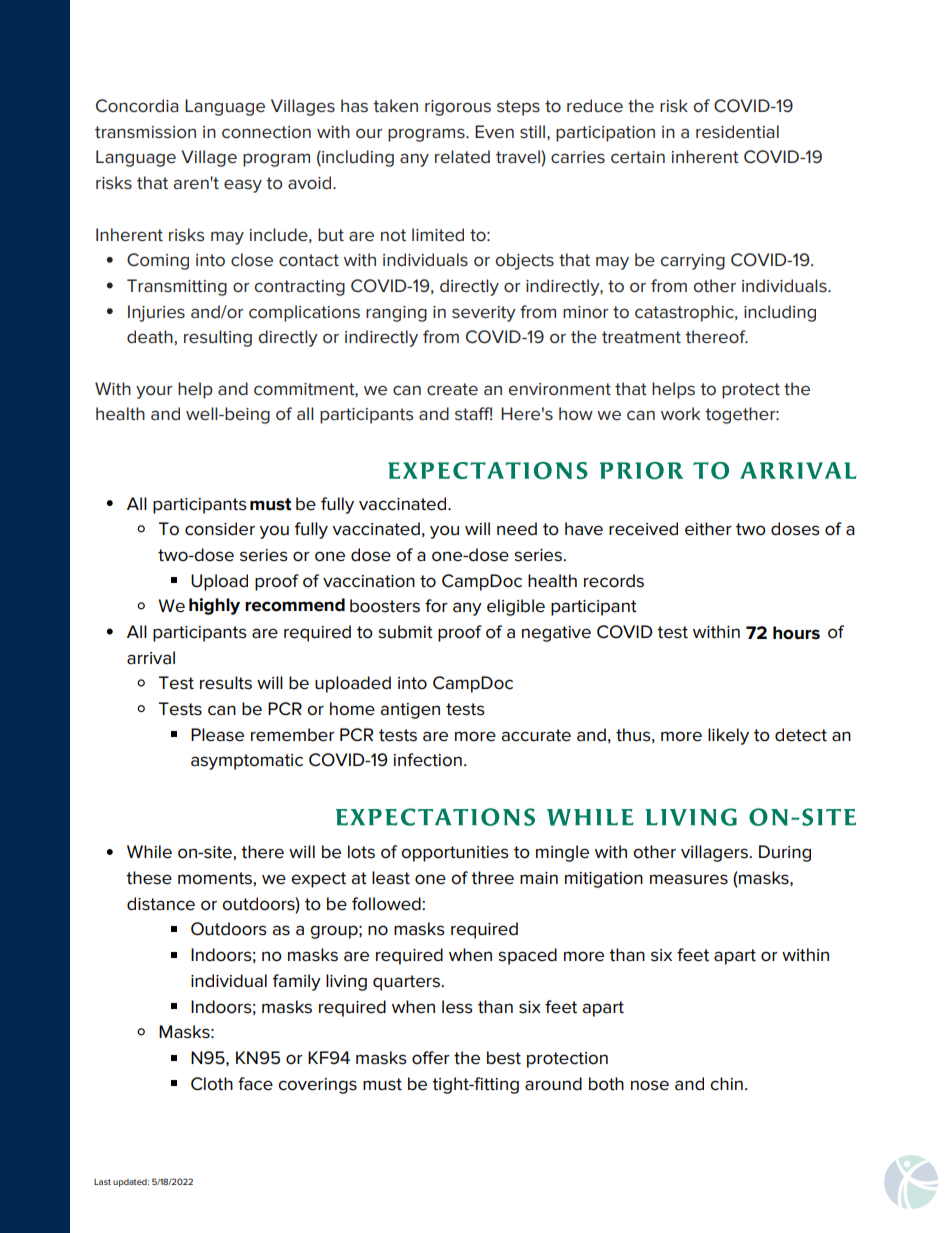 The height and width of the screenshot is (1233, 952). I want to click on transmission, so click(145, 132).
